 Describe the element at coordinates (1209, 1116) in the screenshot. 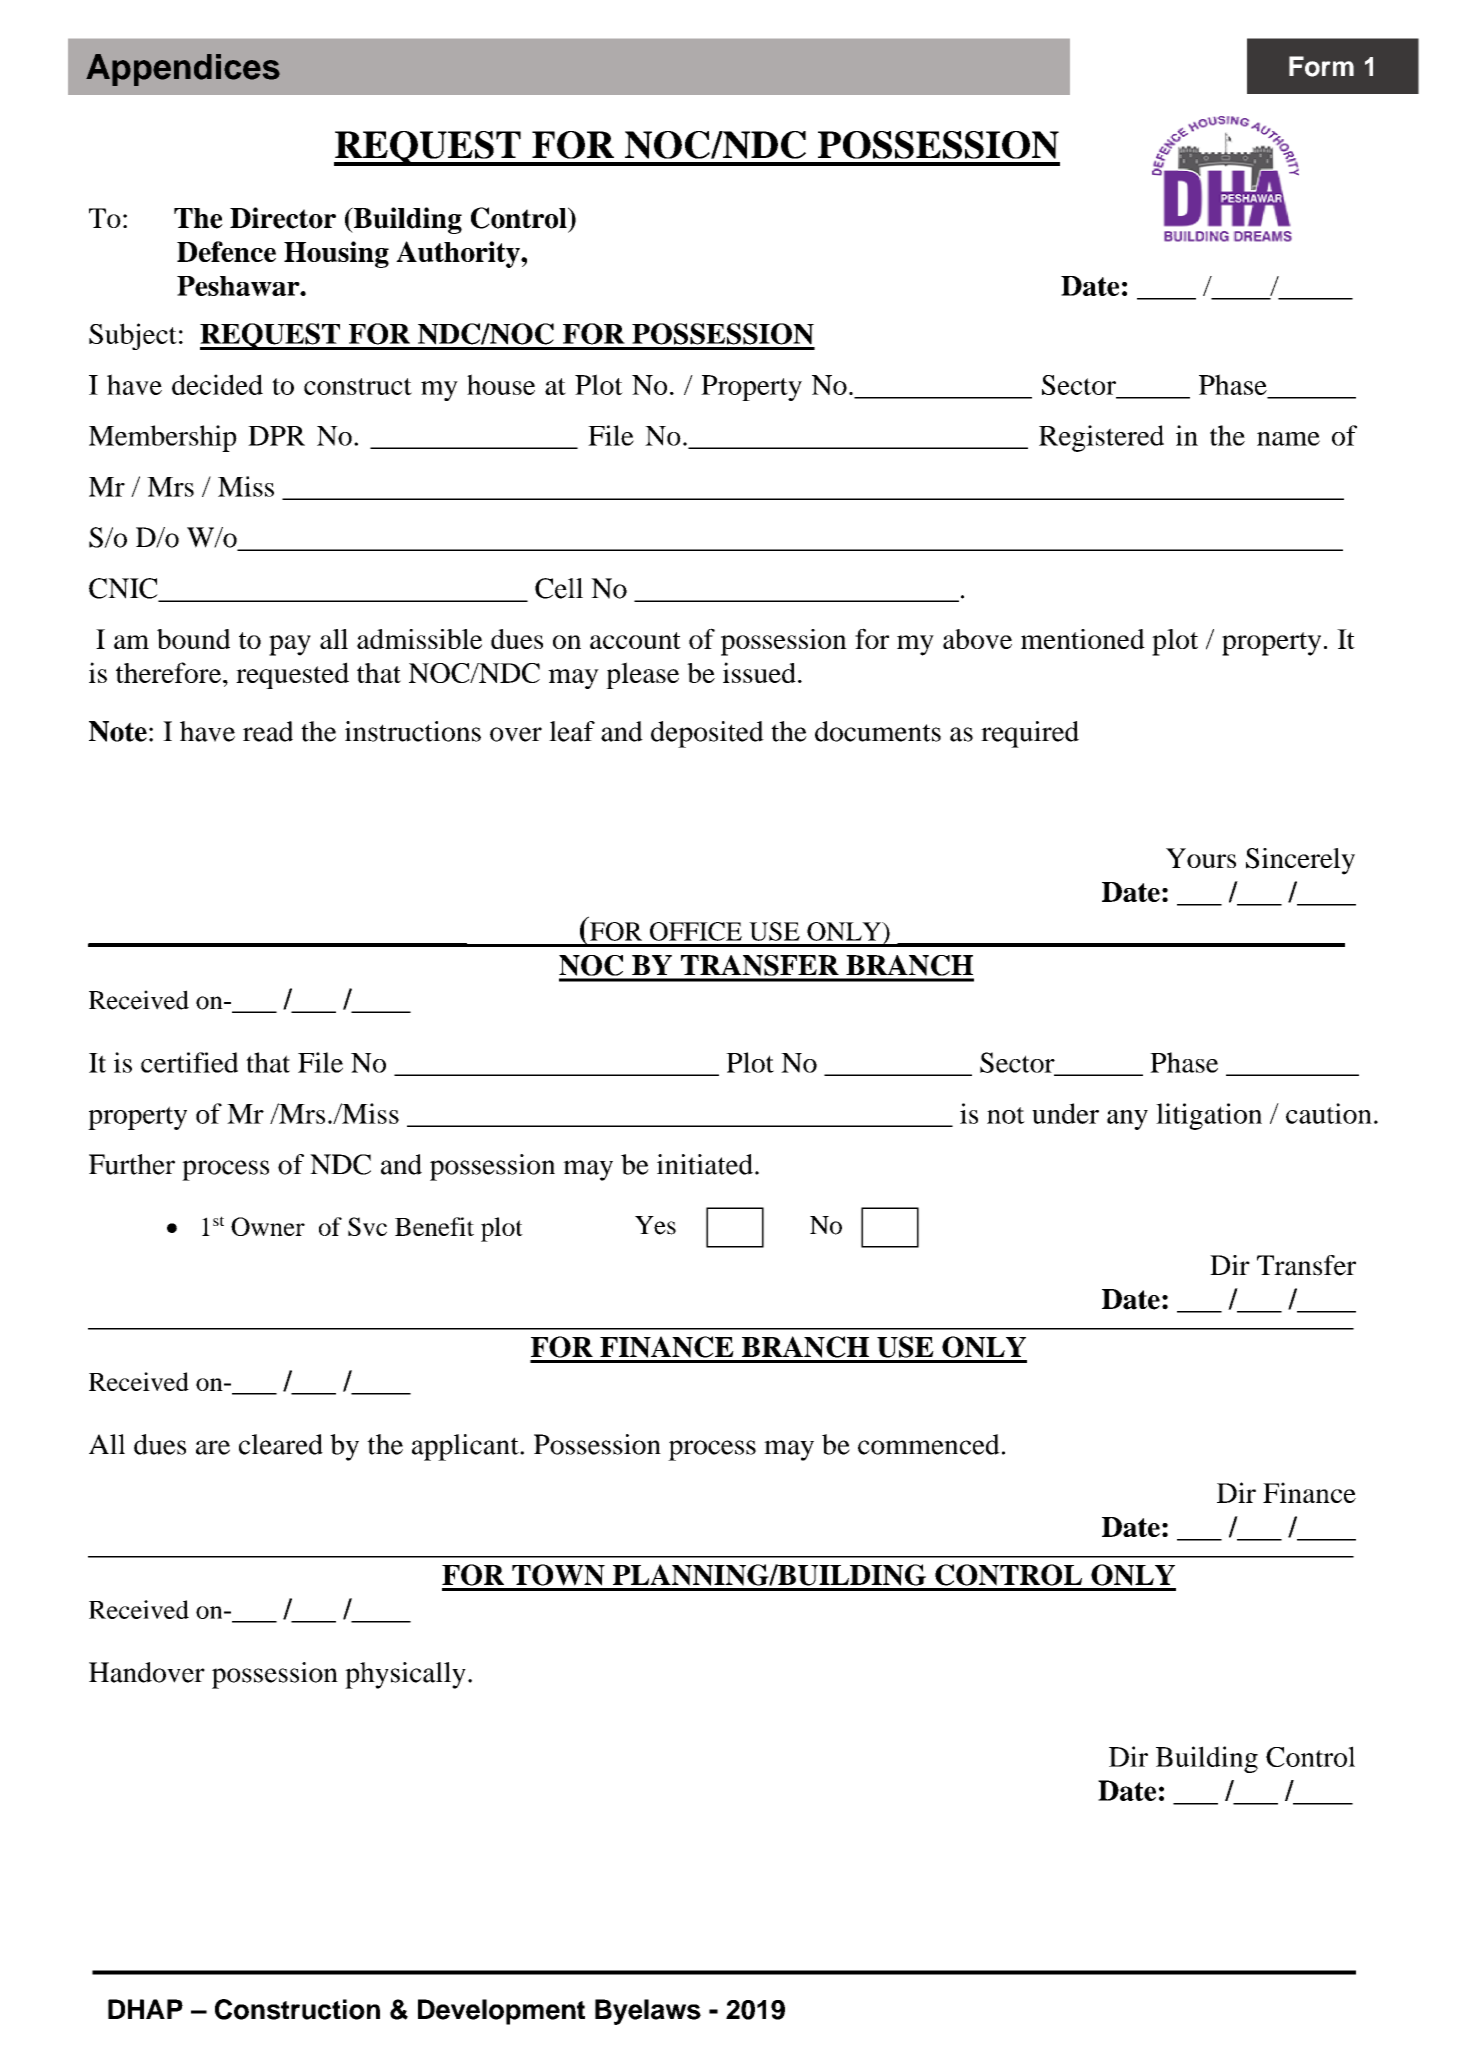

I see `litigation` at that location.
